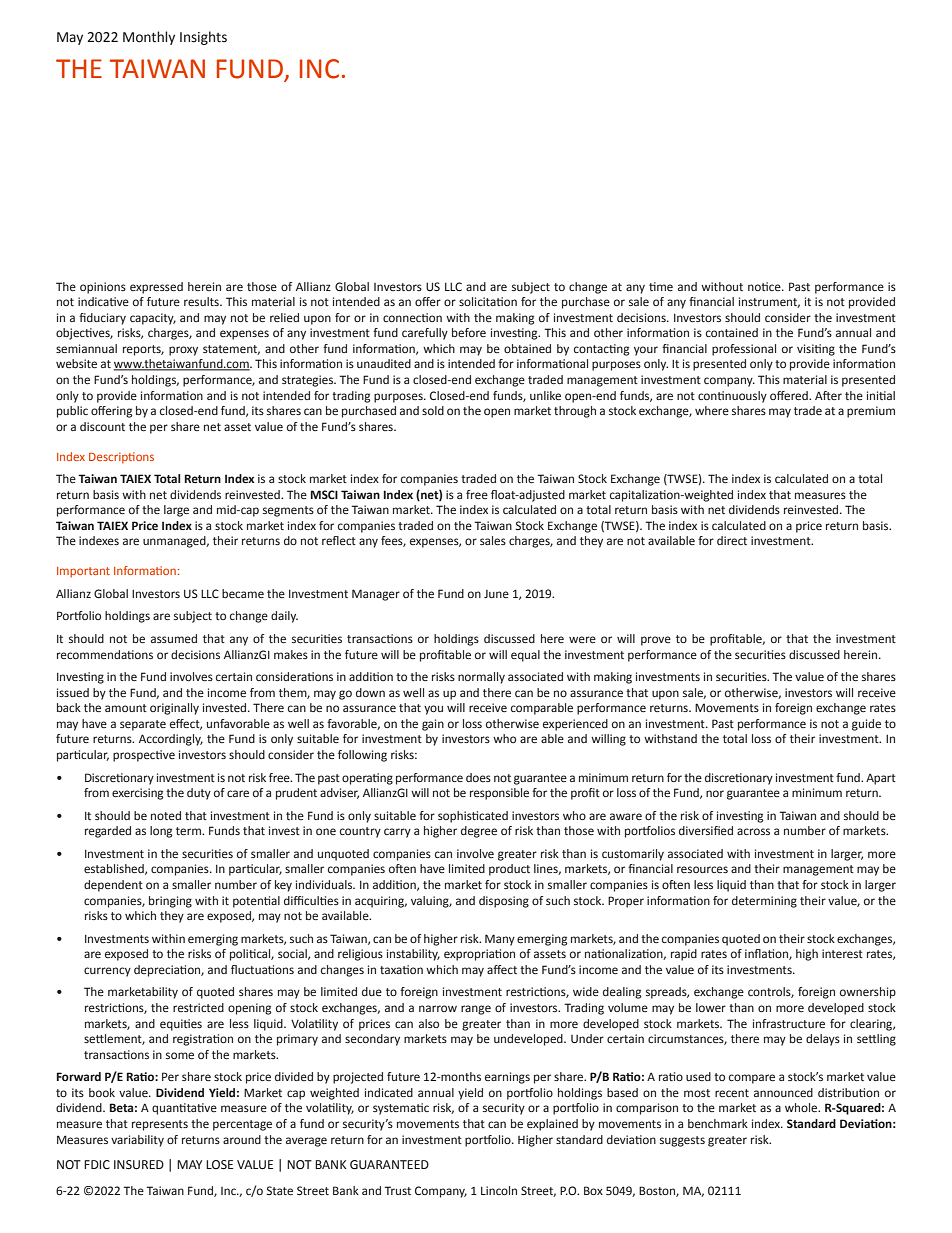 The height and width of the image is (1233, 952). What do you see at coordinates (433, 410) in the image?
I see `sold` at bounding box center [433, 410].
